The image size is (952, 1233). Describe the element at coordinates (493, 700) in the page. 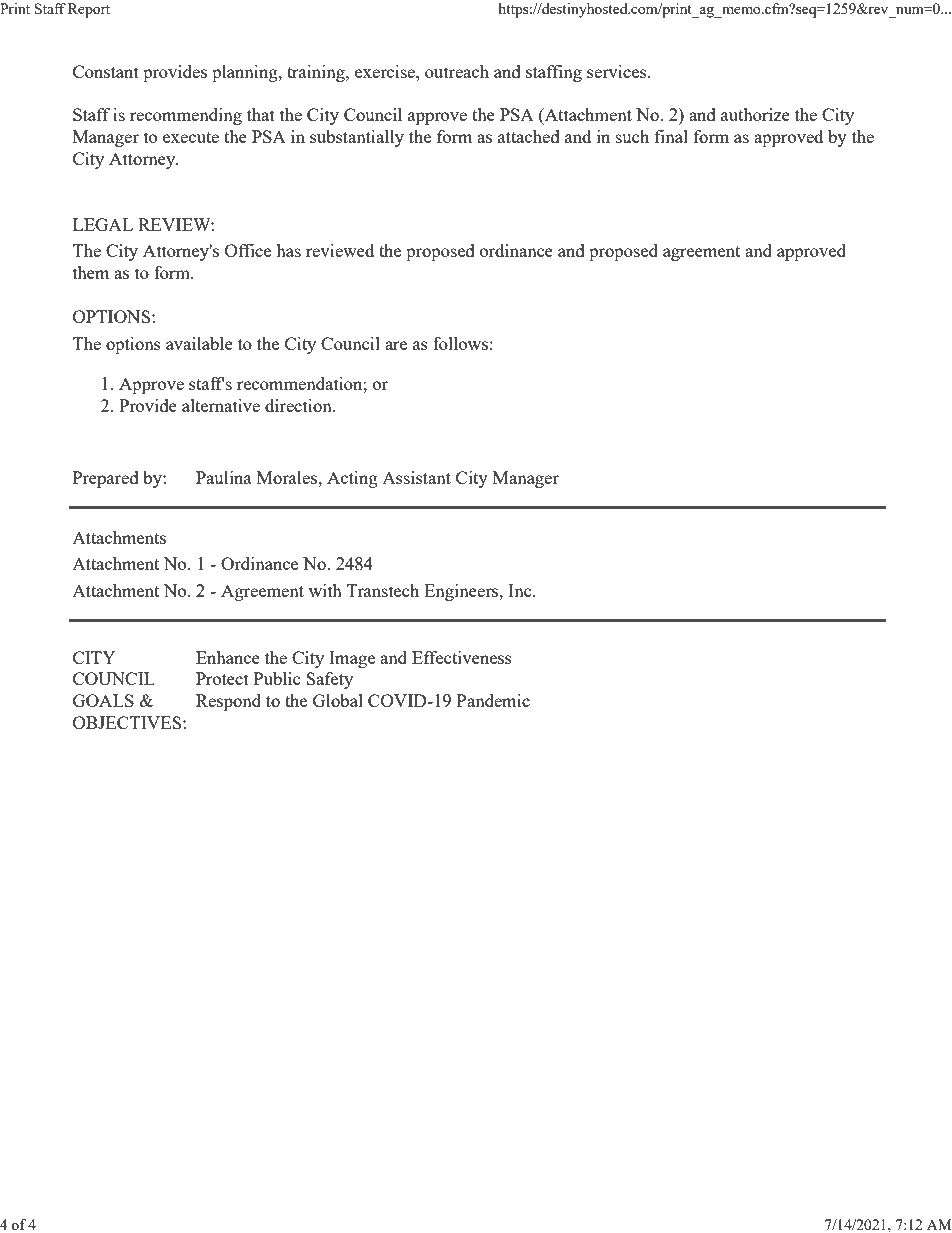

I see `Pandemic` at that location.
